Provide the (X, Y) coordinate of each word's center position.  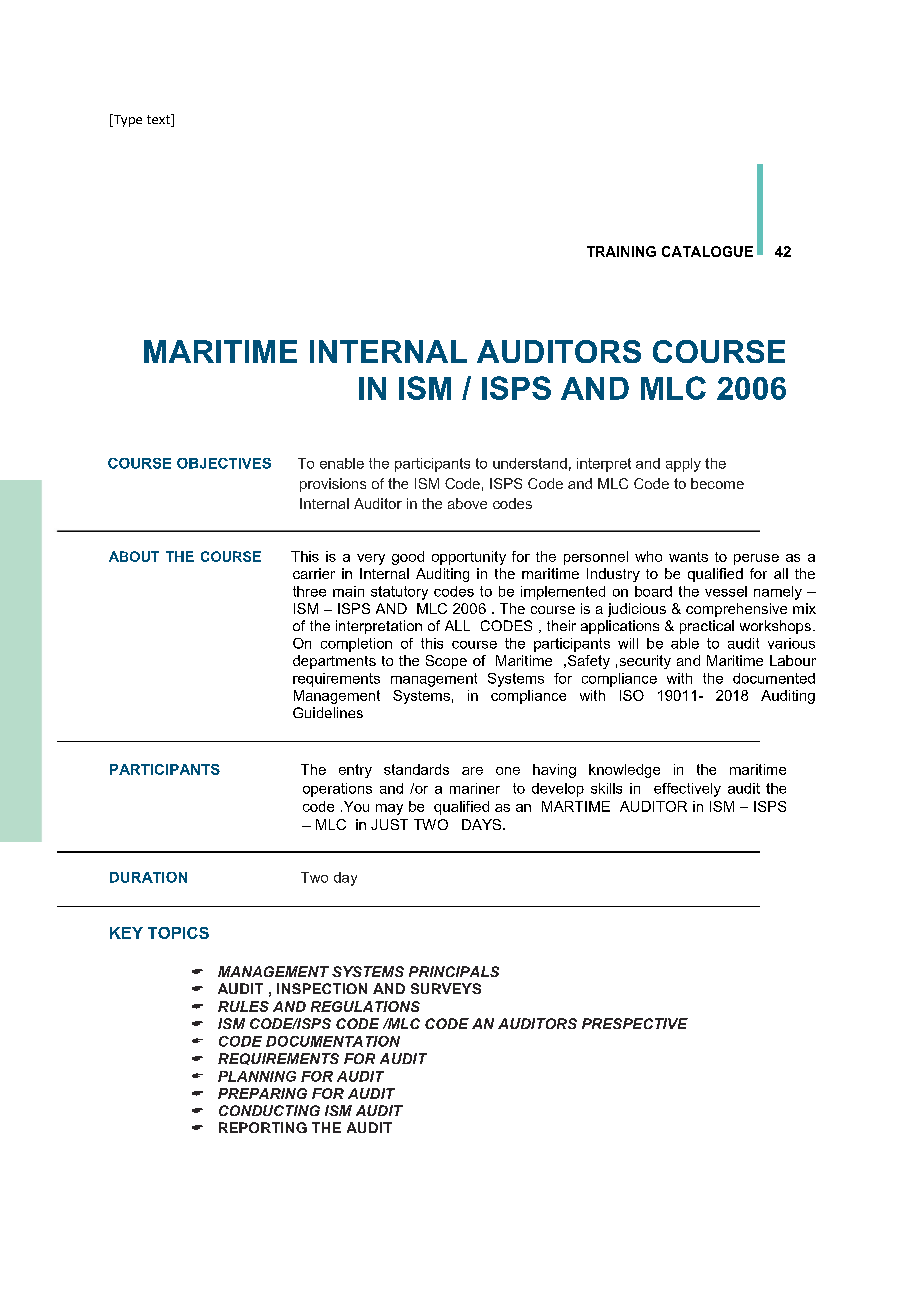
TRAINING (621, 251)
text (159, 120)
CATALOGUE (707, 251)
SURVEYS (446, 988)
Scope (446, 662)
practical (707, 627)
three (309, 591)
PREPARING (262, 1093)
